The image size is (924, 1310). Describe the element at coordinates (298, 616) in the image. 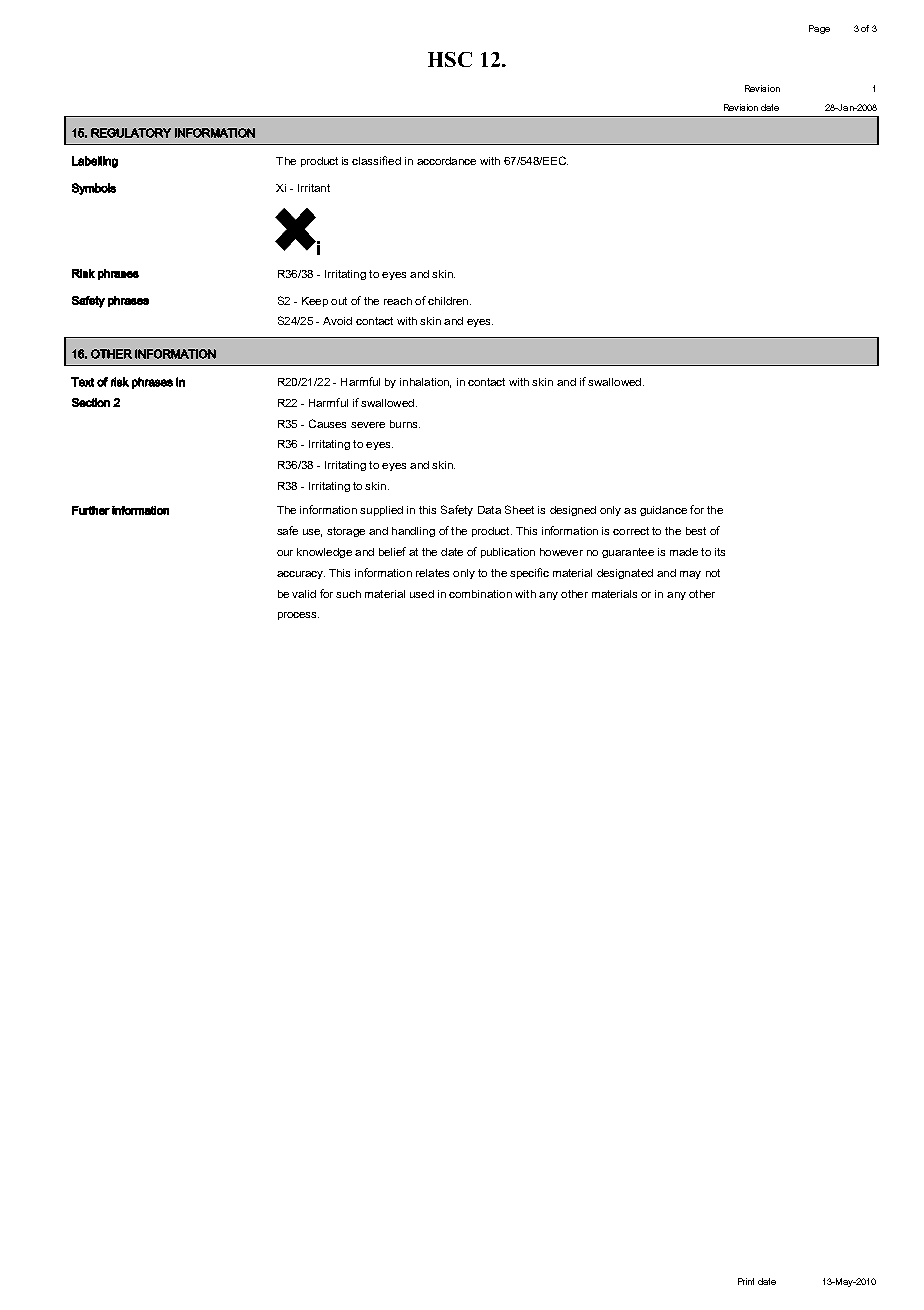

I see `process` at that location.
